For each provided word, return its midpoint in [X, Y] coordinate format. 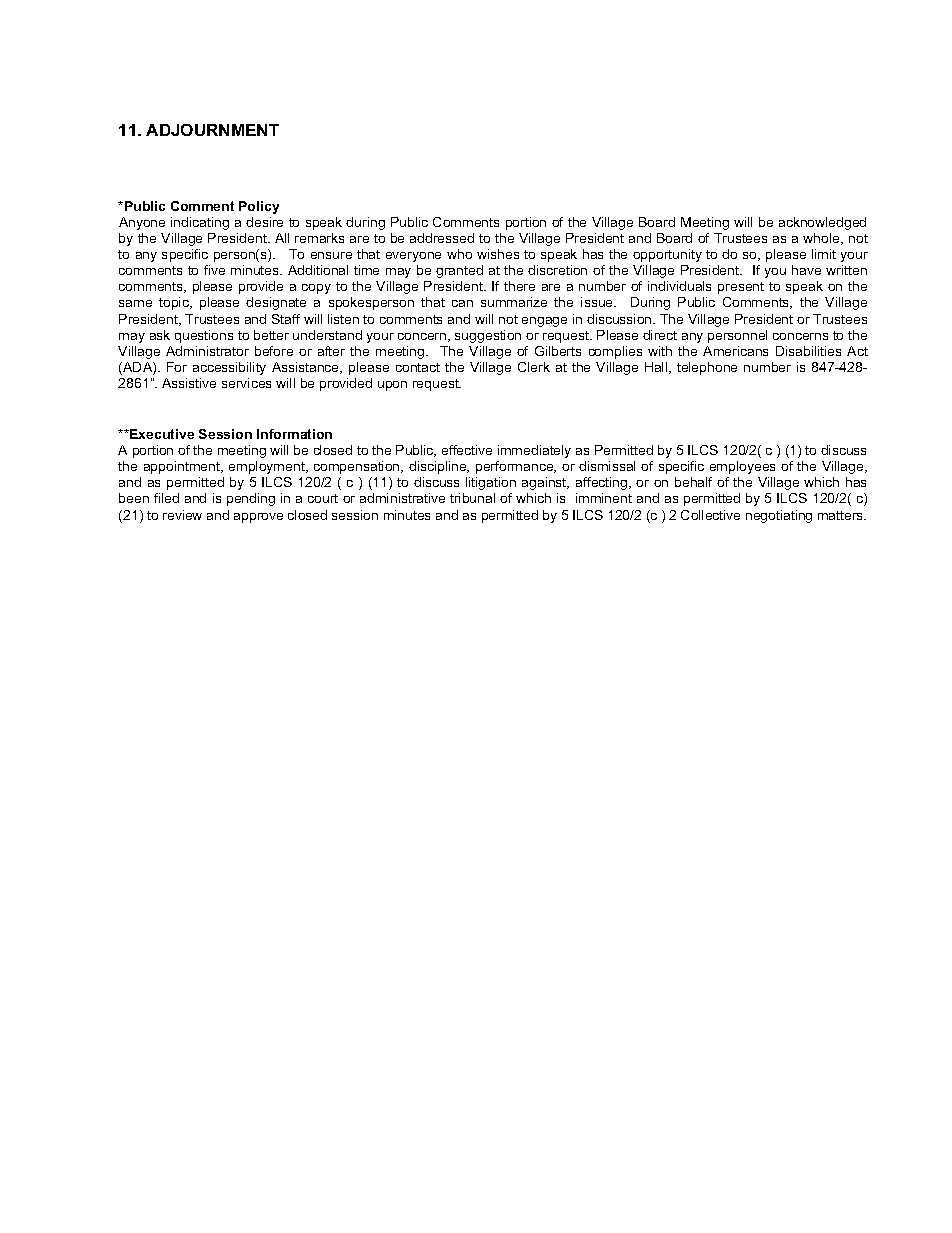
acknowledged [822, 223]
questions [204, 336]
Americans [735, 351]
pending [251, 499]
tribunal [472, 498]
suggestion [488, 336]
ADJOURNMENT [212, 130]
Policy [259, 207]
